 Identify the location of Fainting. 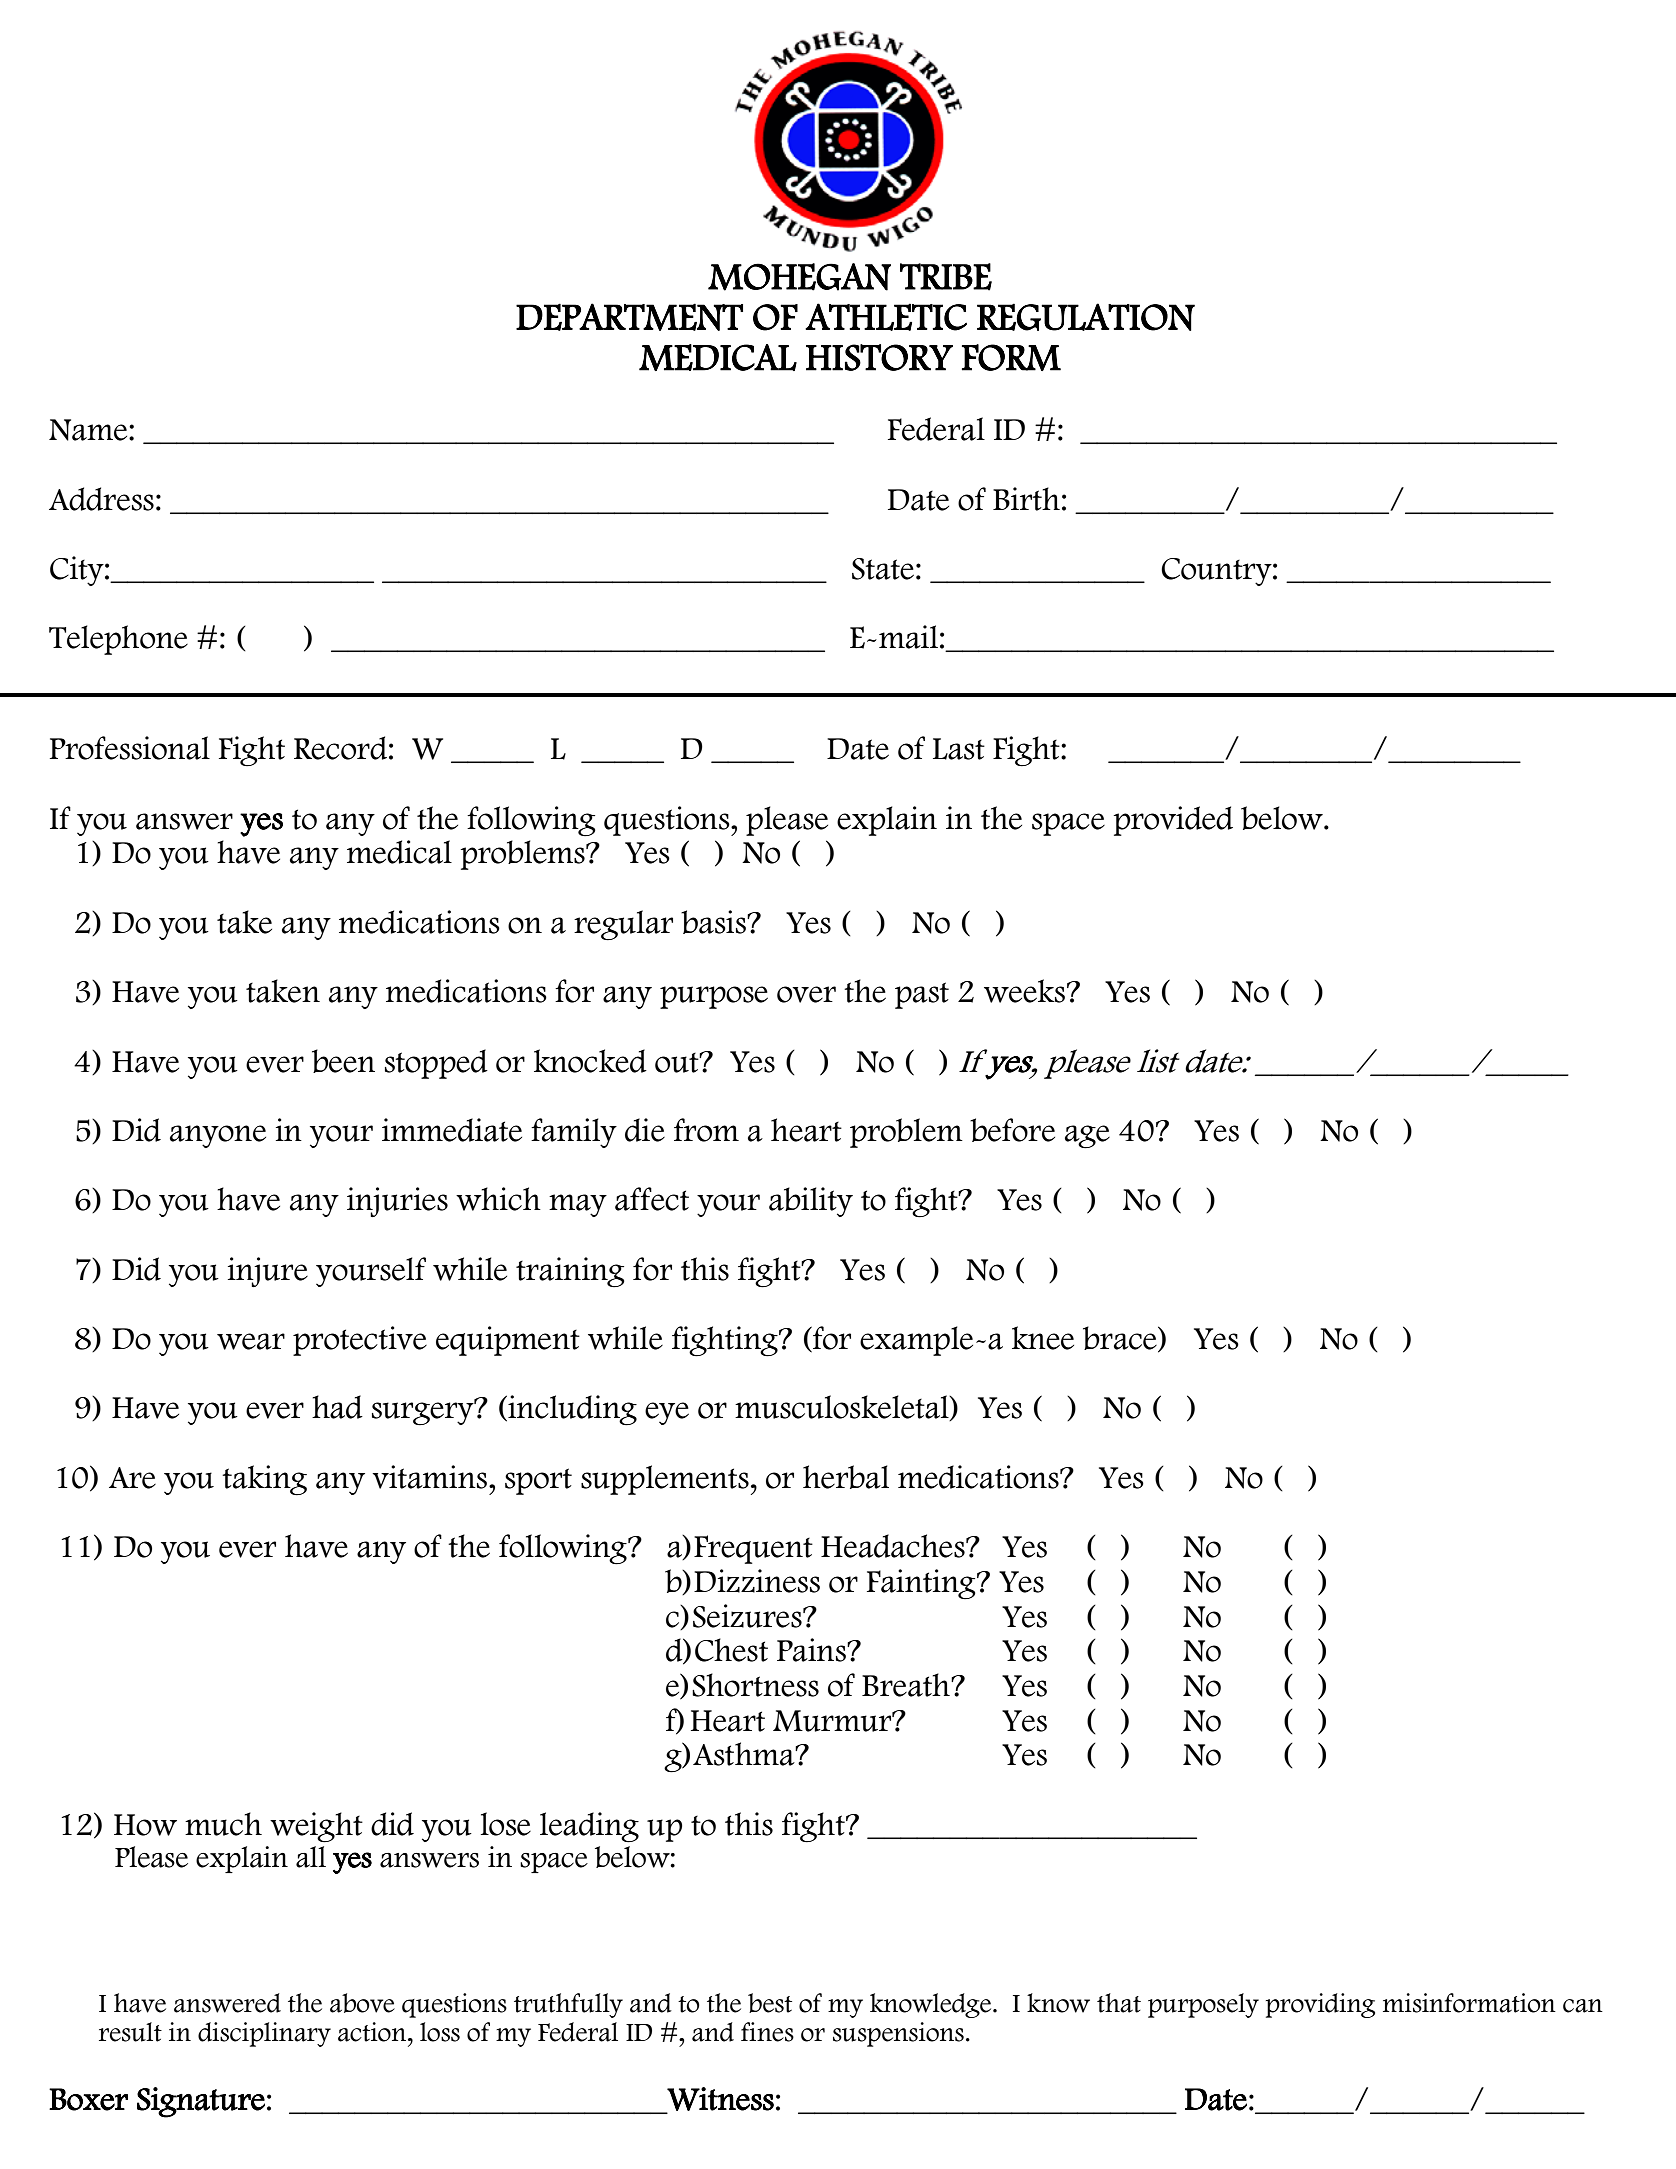
(922, 1584).
